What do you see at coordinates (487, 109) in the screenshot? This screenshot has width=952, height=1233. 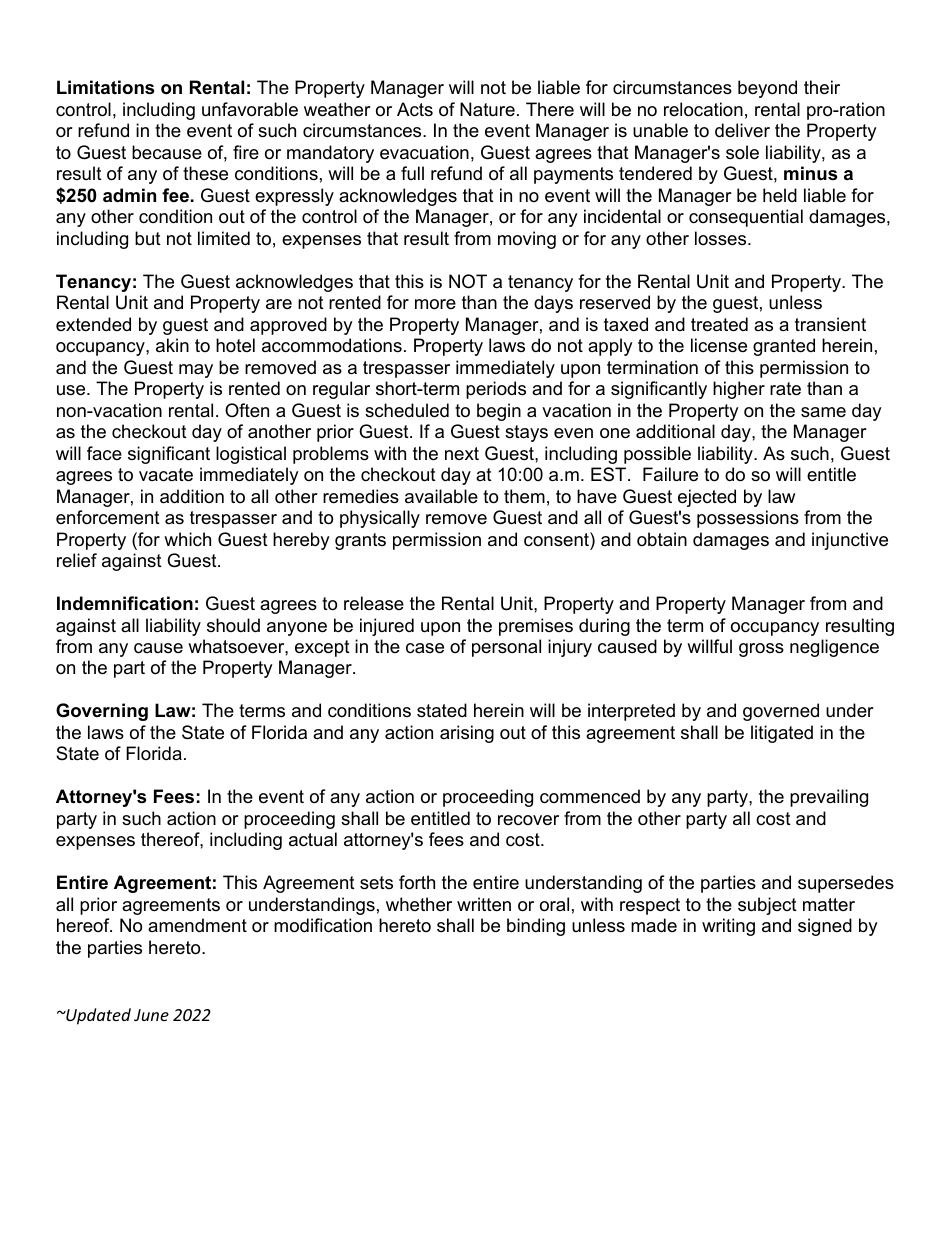 I see `Nature` at bounding box center [487, 109].
